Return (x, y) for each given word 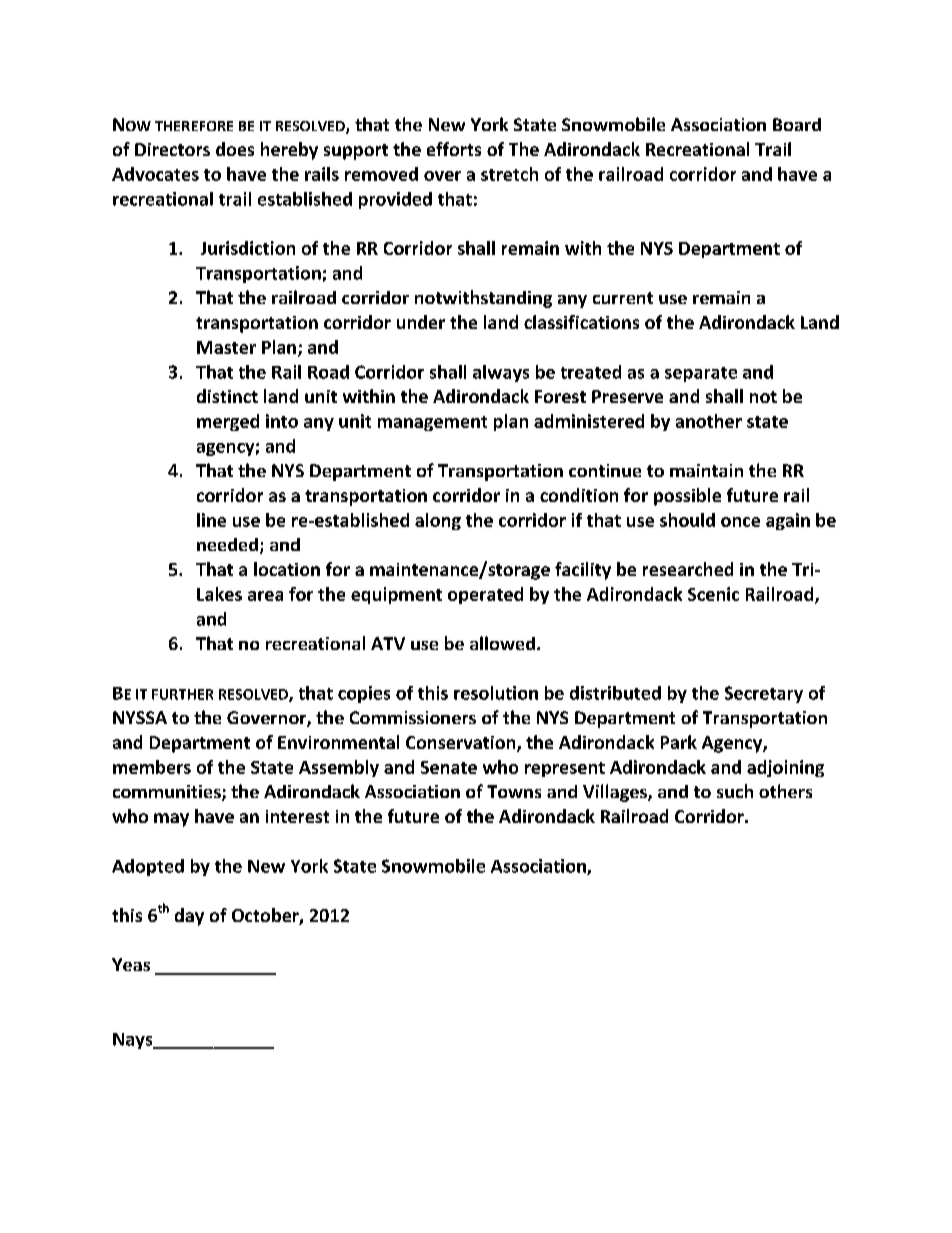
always (501, 373)
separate (701, 374)
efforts (454, 149)
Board (797, 124)
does (235, 149)
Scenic (713, 594)
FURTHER (182, 694)
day (189, 917)
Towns (514, 791)
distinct (227, 396)
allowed (502, 643)
